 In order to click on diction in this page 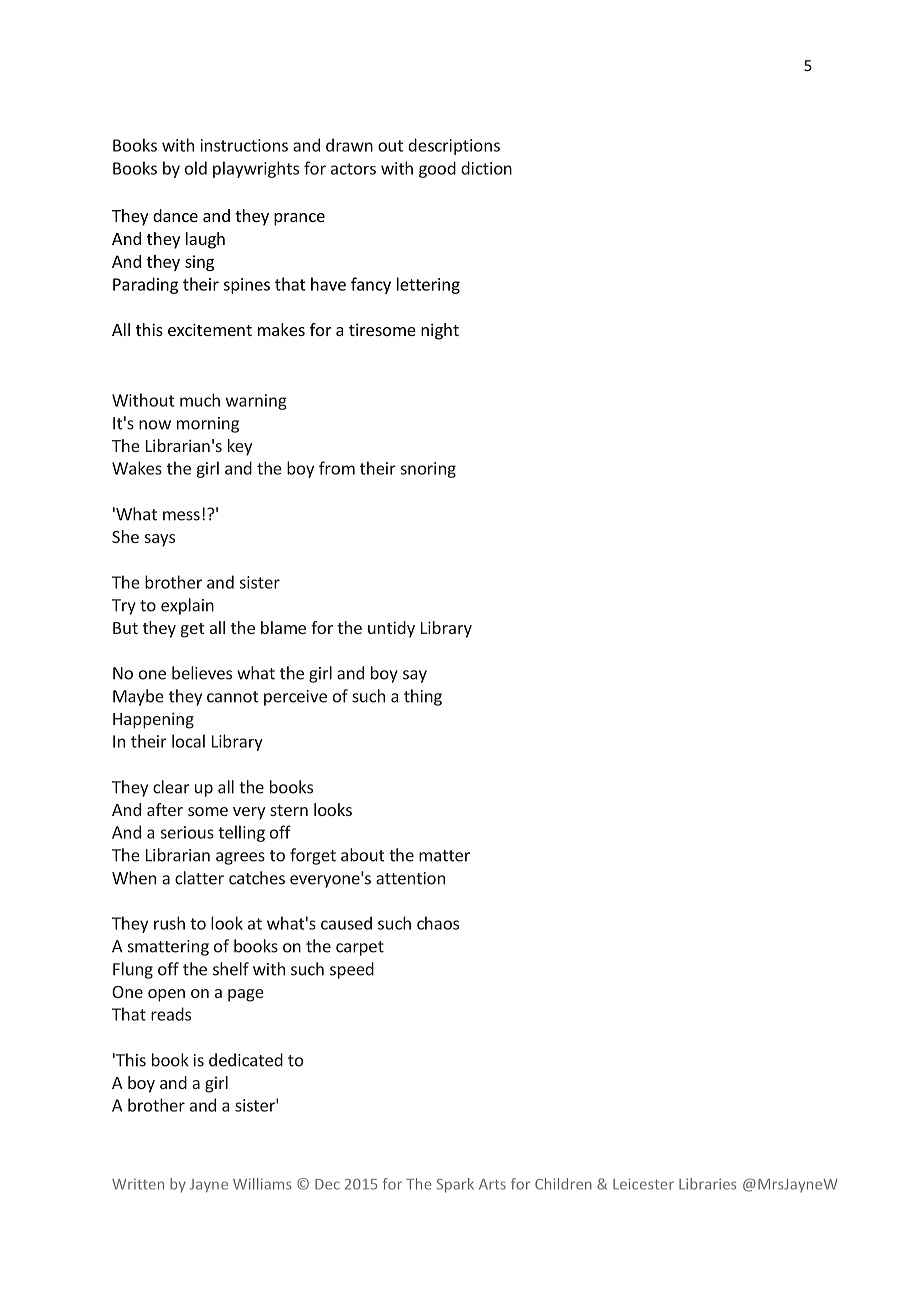, I will do `click(486, 168)`.
